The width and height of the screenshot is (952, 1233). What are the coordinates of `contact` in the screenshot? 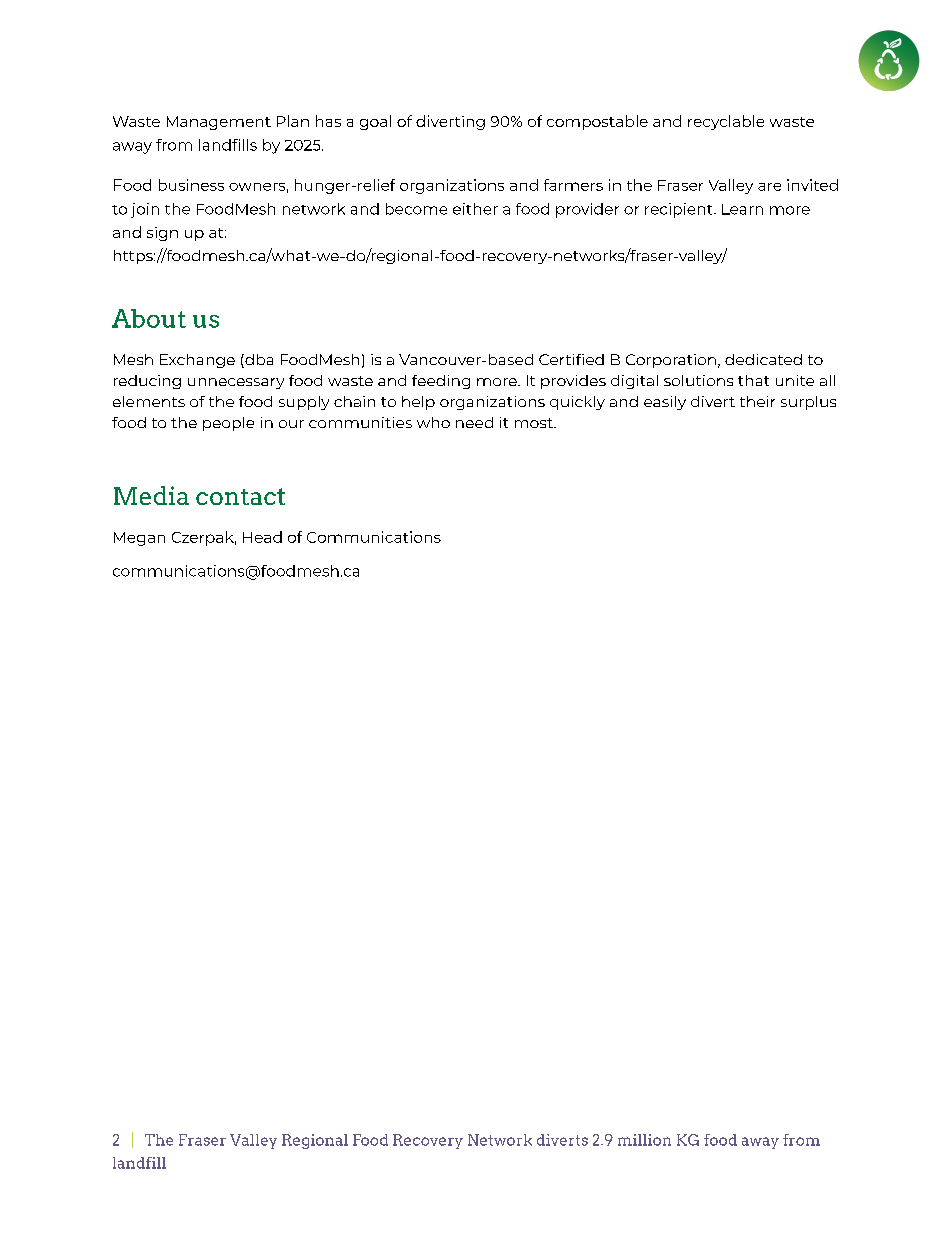 It's located at (240, 496).
